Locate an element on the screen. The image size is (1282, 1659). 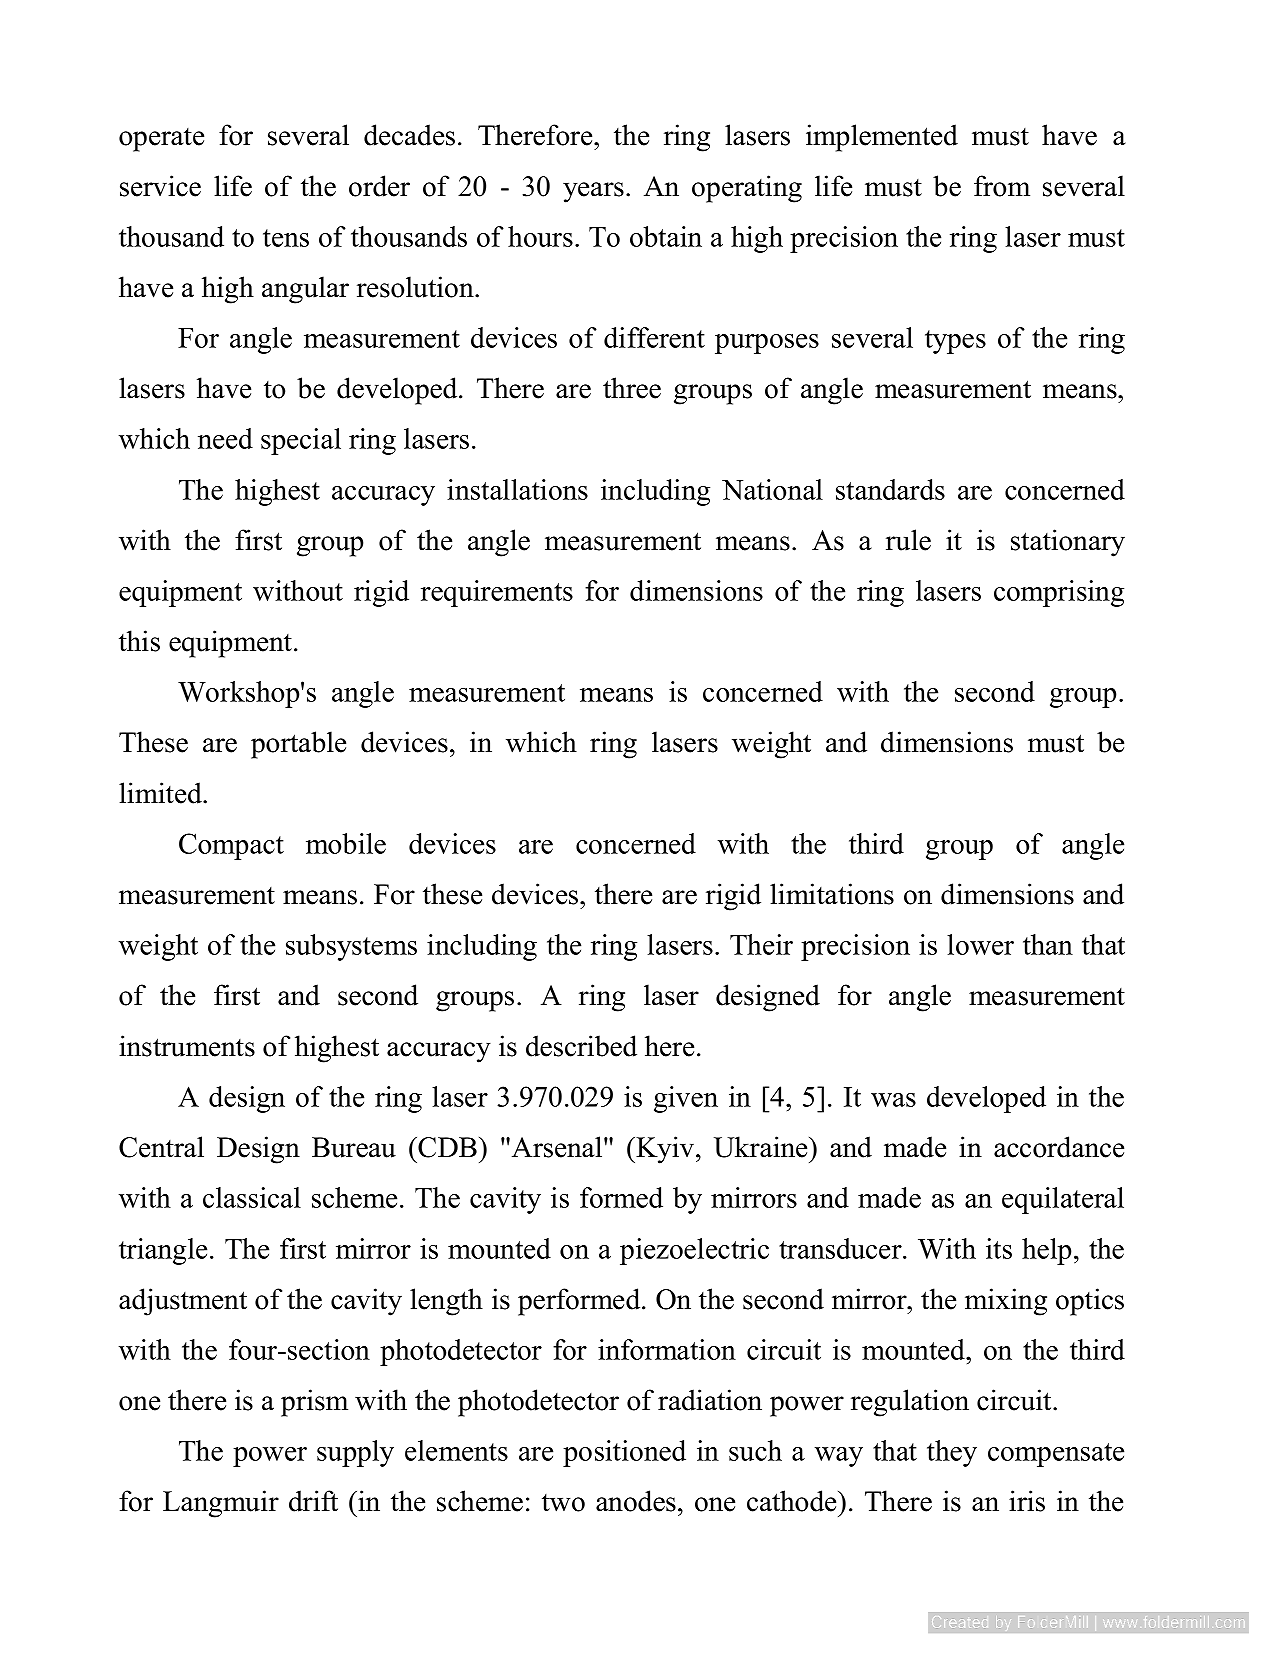
Langmuir is located at coordinates (221, 1504).
